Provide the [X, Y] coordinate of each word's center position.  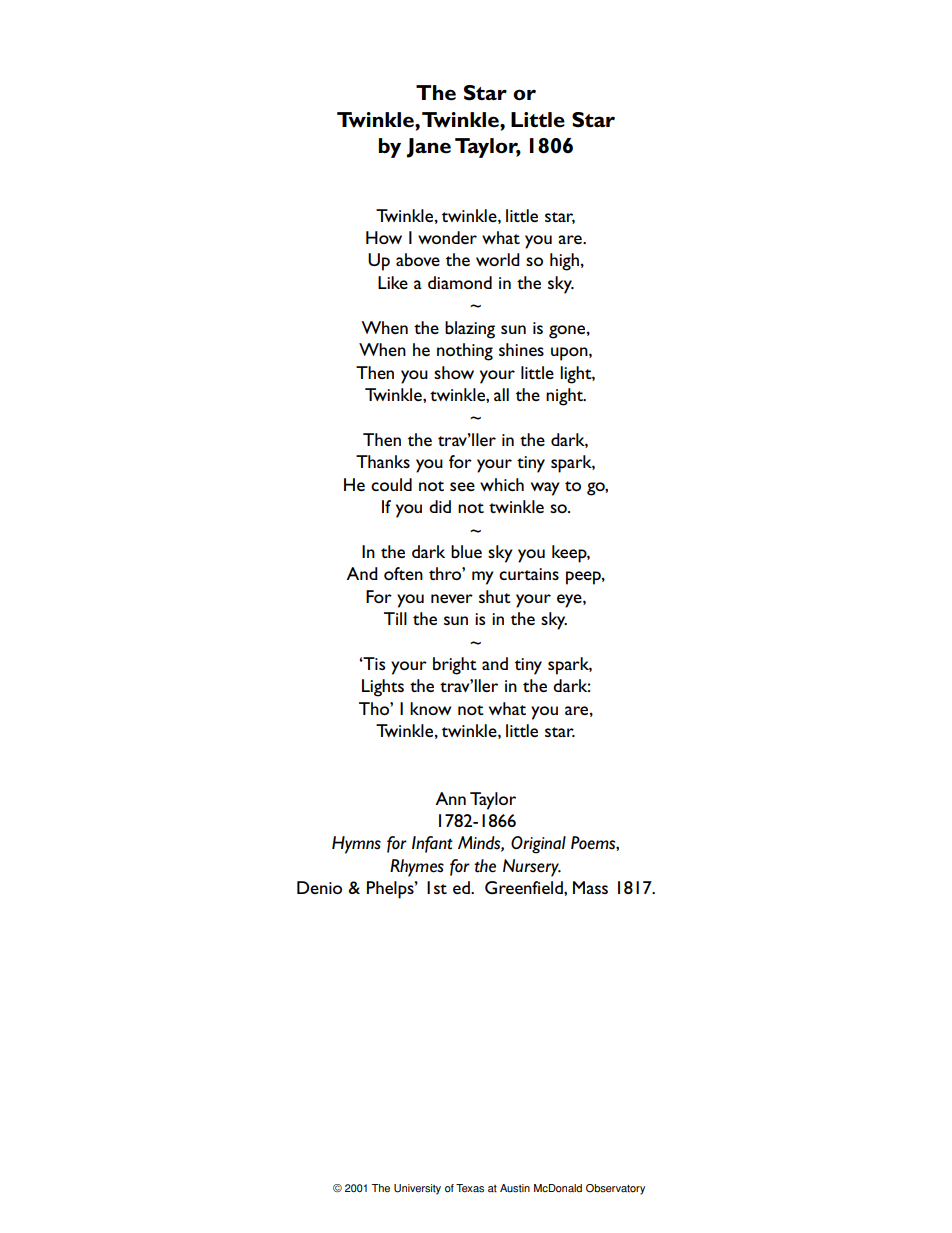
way [545, 489]
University [417, 1189]
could [391, 484]
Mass [590, 887]
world [498, 259]
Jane [429, 148]
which [502, 484]
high [564, 262]
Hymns [356, 845]
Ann [450, 798]
